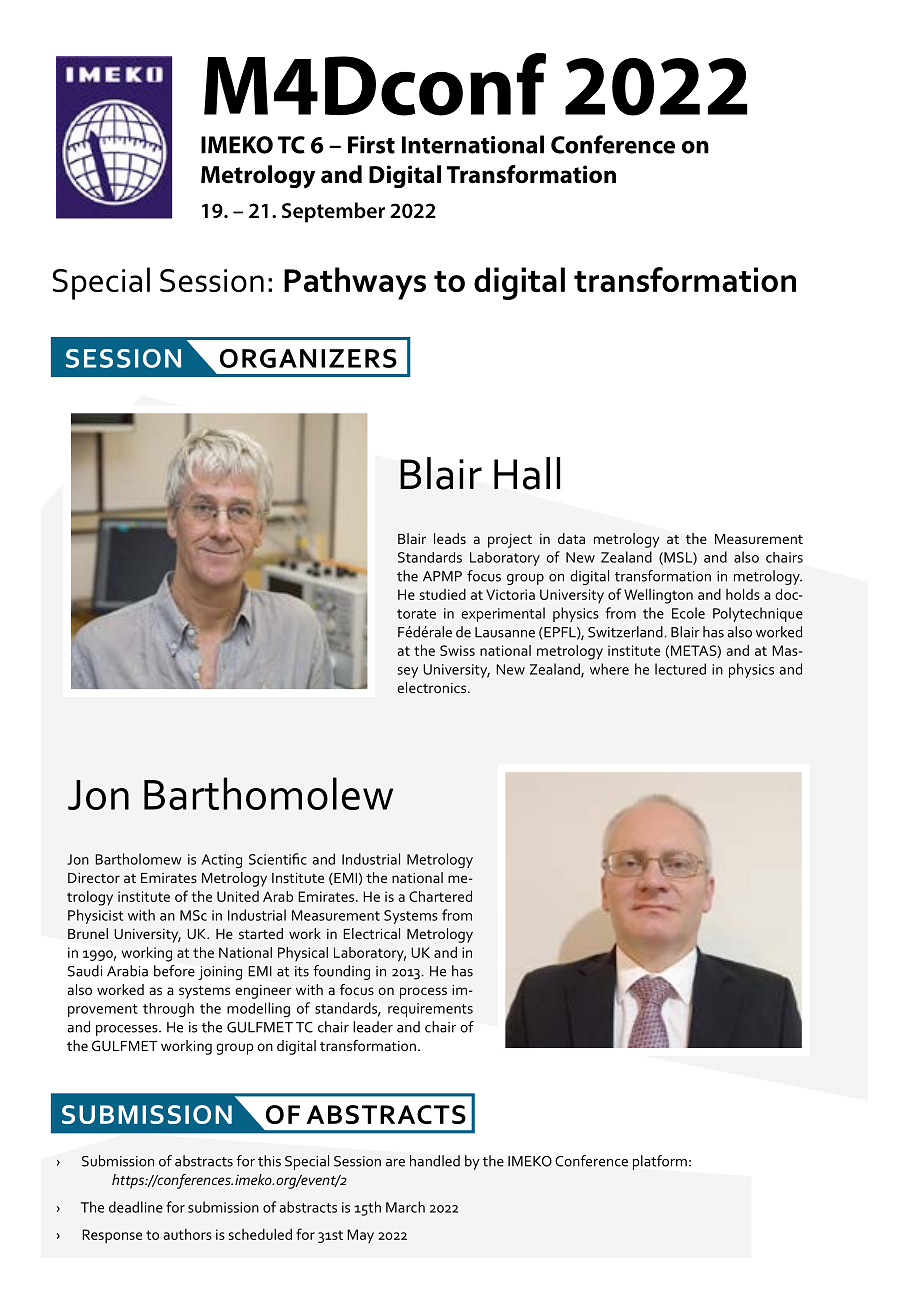  Describe the element at coordinates (680, 669) in the page. I see `lectured` at that location.
